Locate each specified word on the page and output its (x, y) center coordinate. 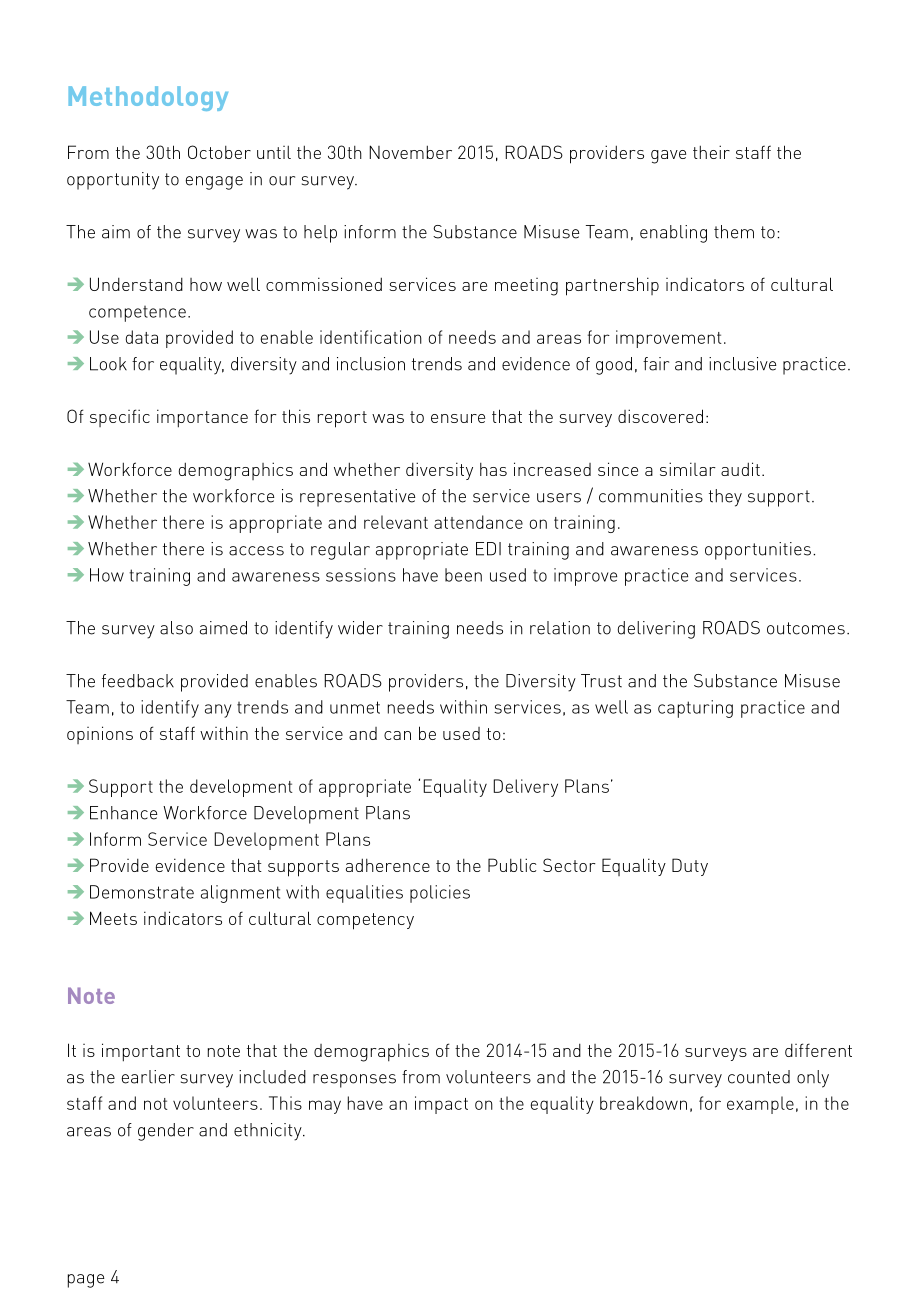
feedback (138, 681)
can (397, 735)
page (86, 1281)
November (410, 152)
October (219, 152)
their (711, 152)
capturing (695, 709)
